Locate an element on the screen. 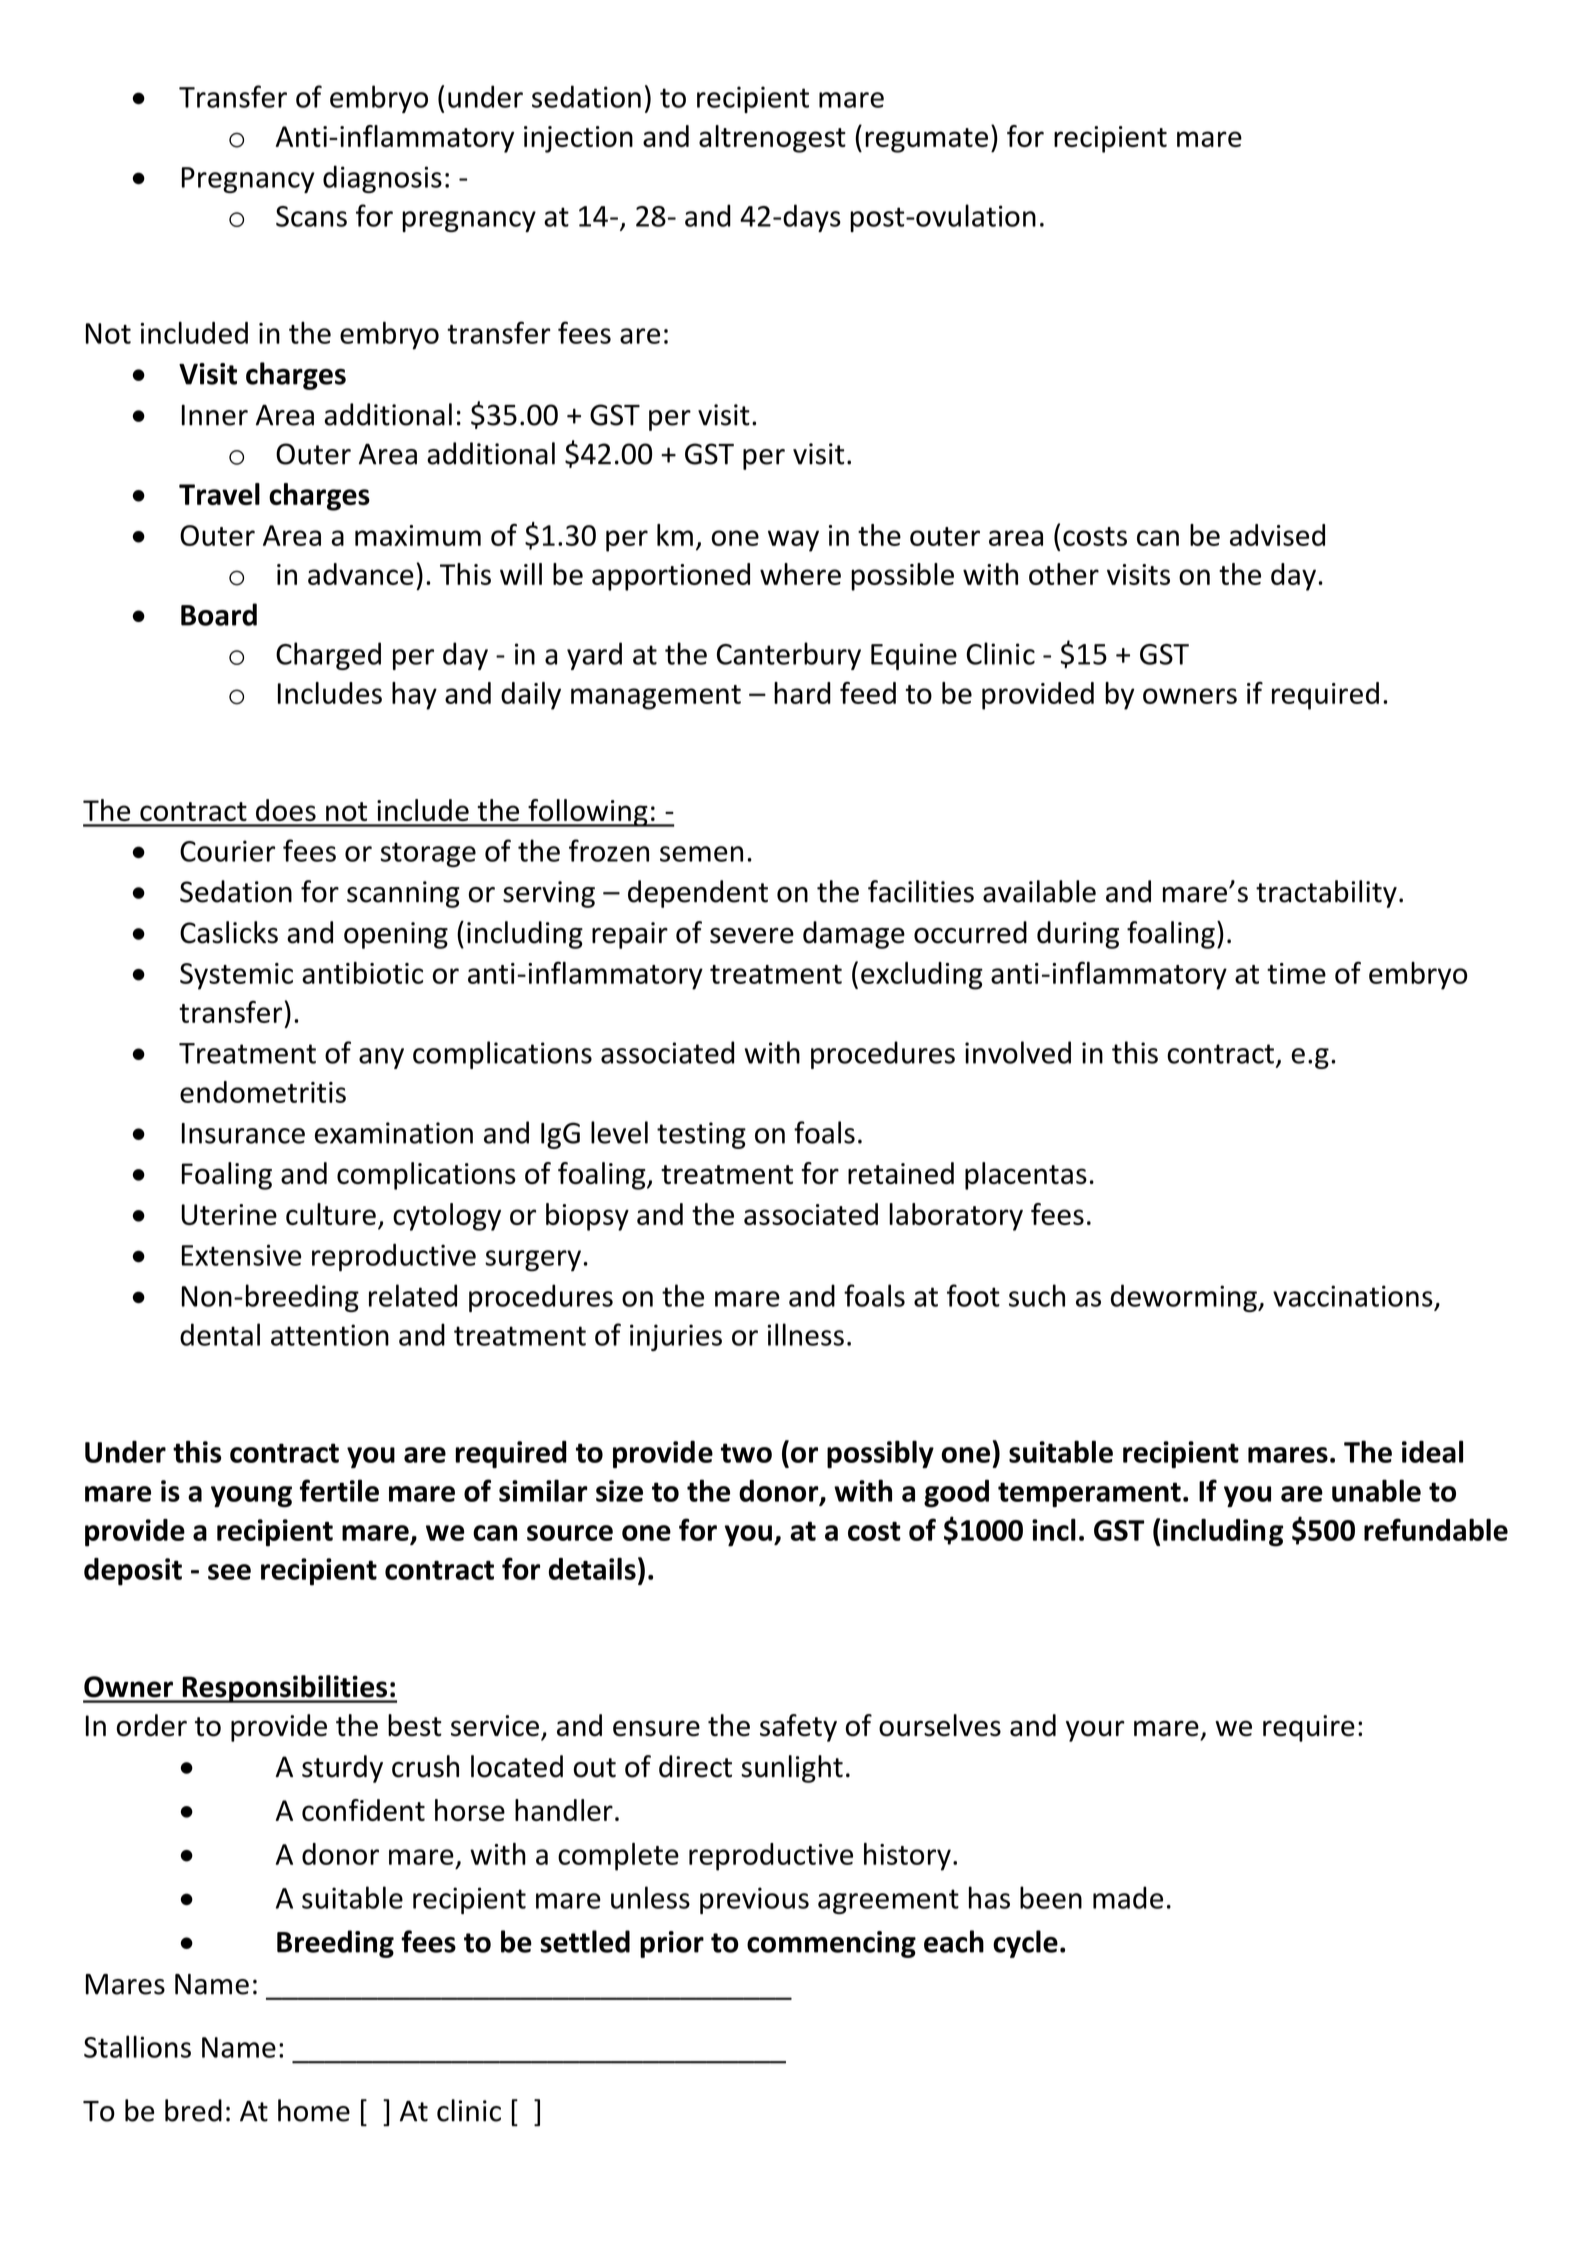 The image size is (1587, 2244). made is located at coordinates (1128, 1897).
